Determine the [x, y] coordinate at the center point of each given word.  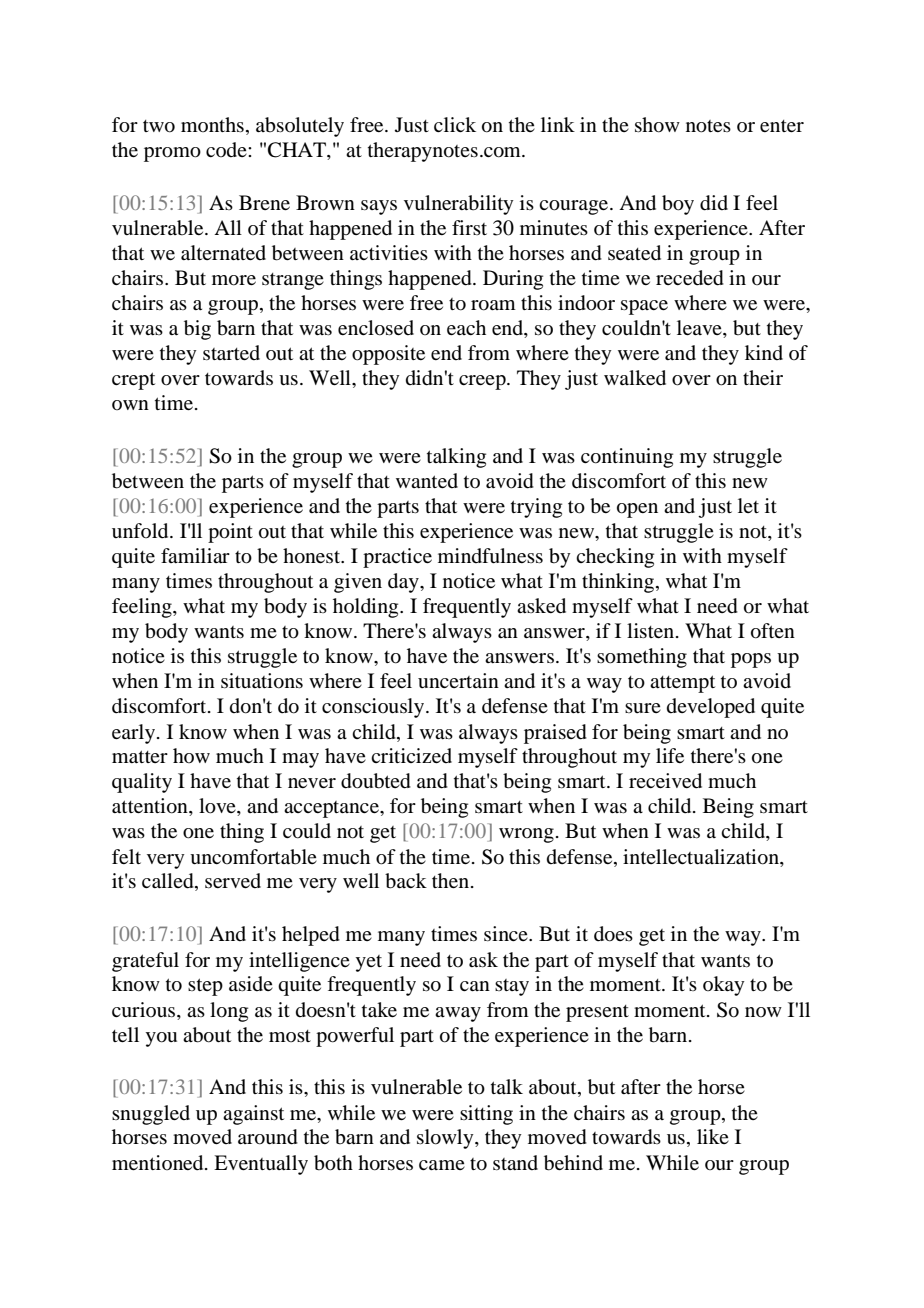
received [665, 781]
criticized [411, 755]
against [253, 1115]
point [230, 533]
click [455, 124]
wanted [427, 480]
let [748, 505]
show [657, 125]
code [227, 149]
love [218, 807]
